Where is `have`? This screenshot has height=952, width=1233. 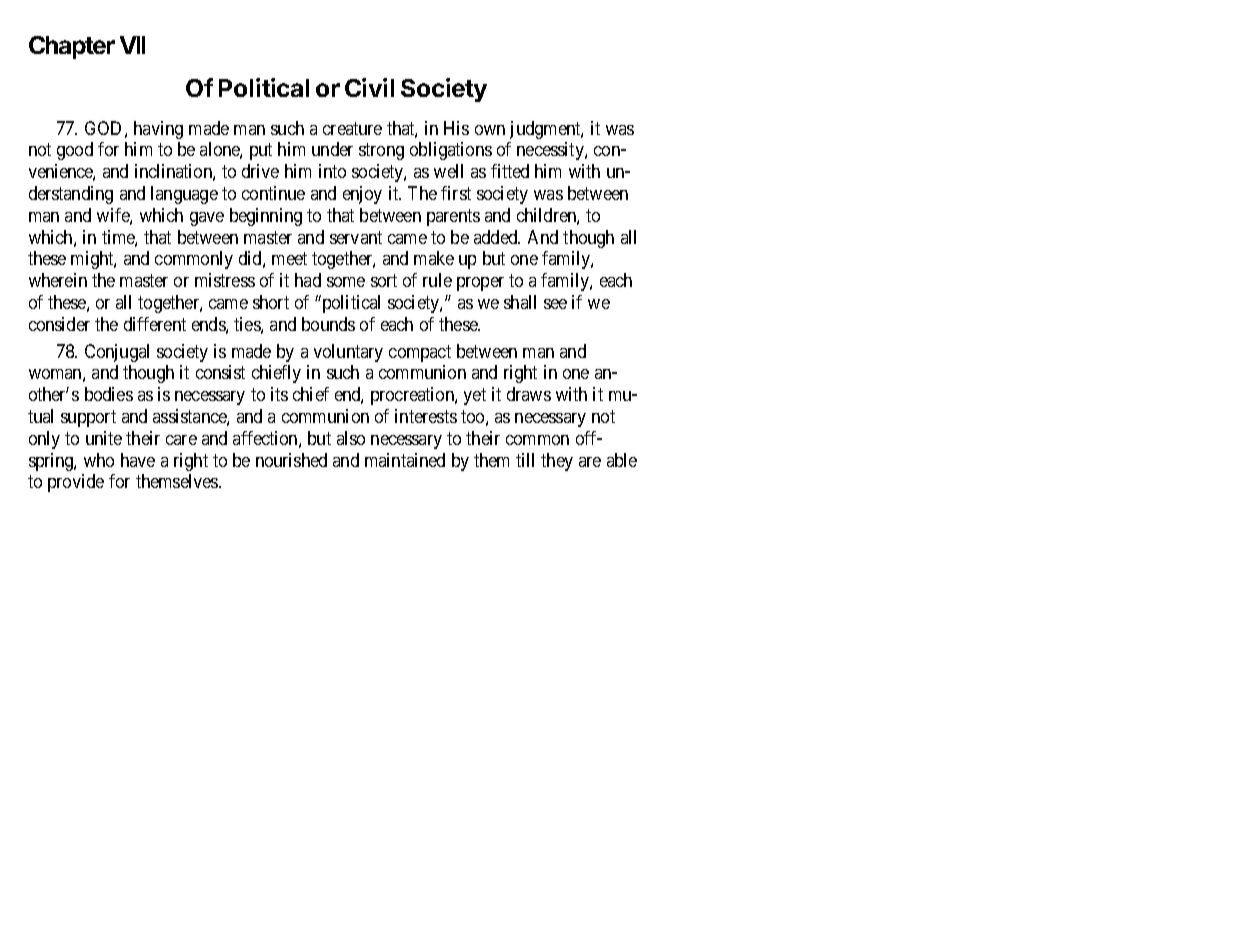 have is located at coordinates (138, 460).
